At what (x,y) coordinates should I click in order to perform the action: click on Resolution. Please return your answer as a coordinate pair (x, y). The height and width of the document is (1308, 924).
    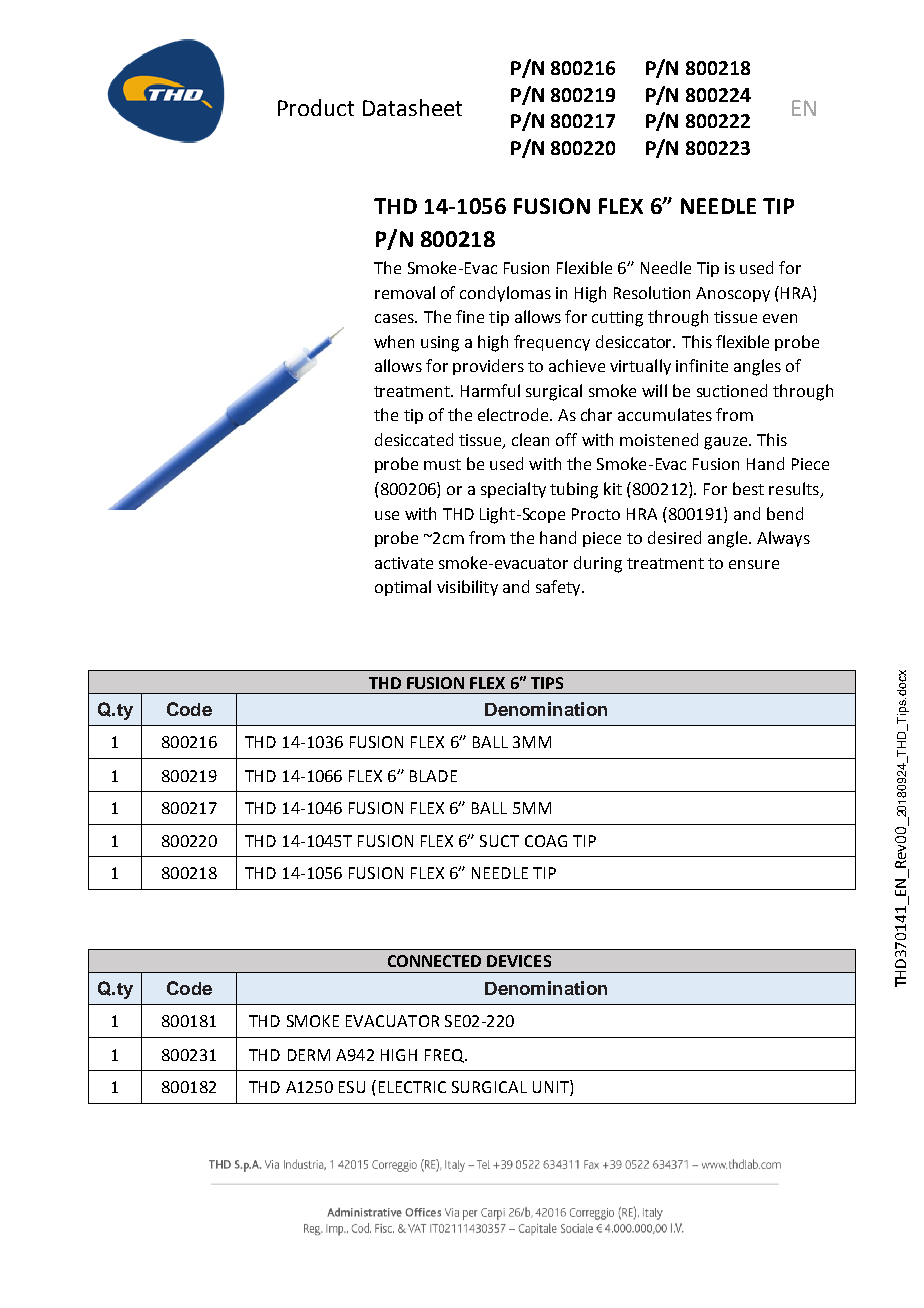
    Looking at the image, I should click on (652, 292).
